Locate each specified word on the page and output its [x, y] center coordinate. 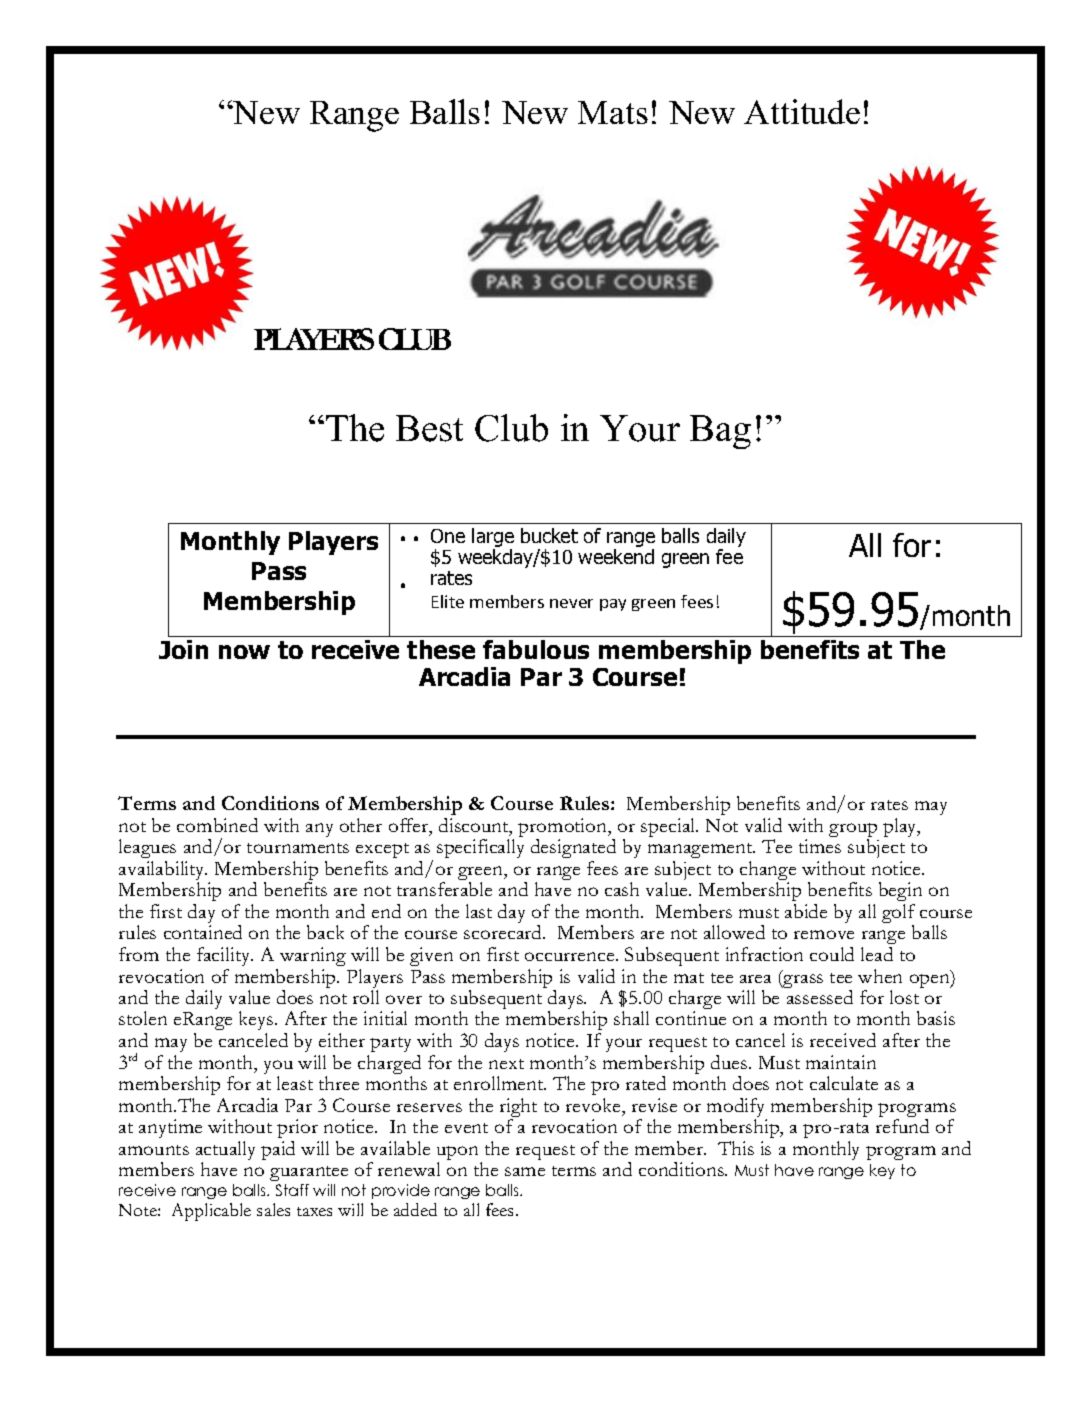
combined [217, 825]
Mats [613, 112]
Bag [720, 432]
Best [429, 428]
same [525, 1171]
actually [225, 1152]
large [493, 539]
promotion [564, 829]
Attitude [802, 111]
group [853, 831]
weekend [616, 556]
